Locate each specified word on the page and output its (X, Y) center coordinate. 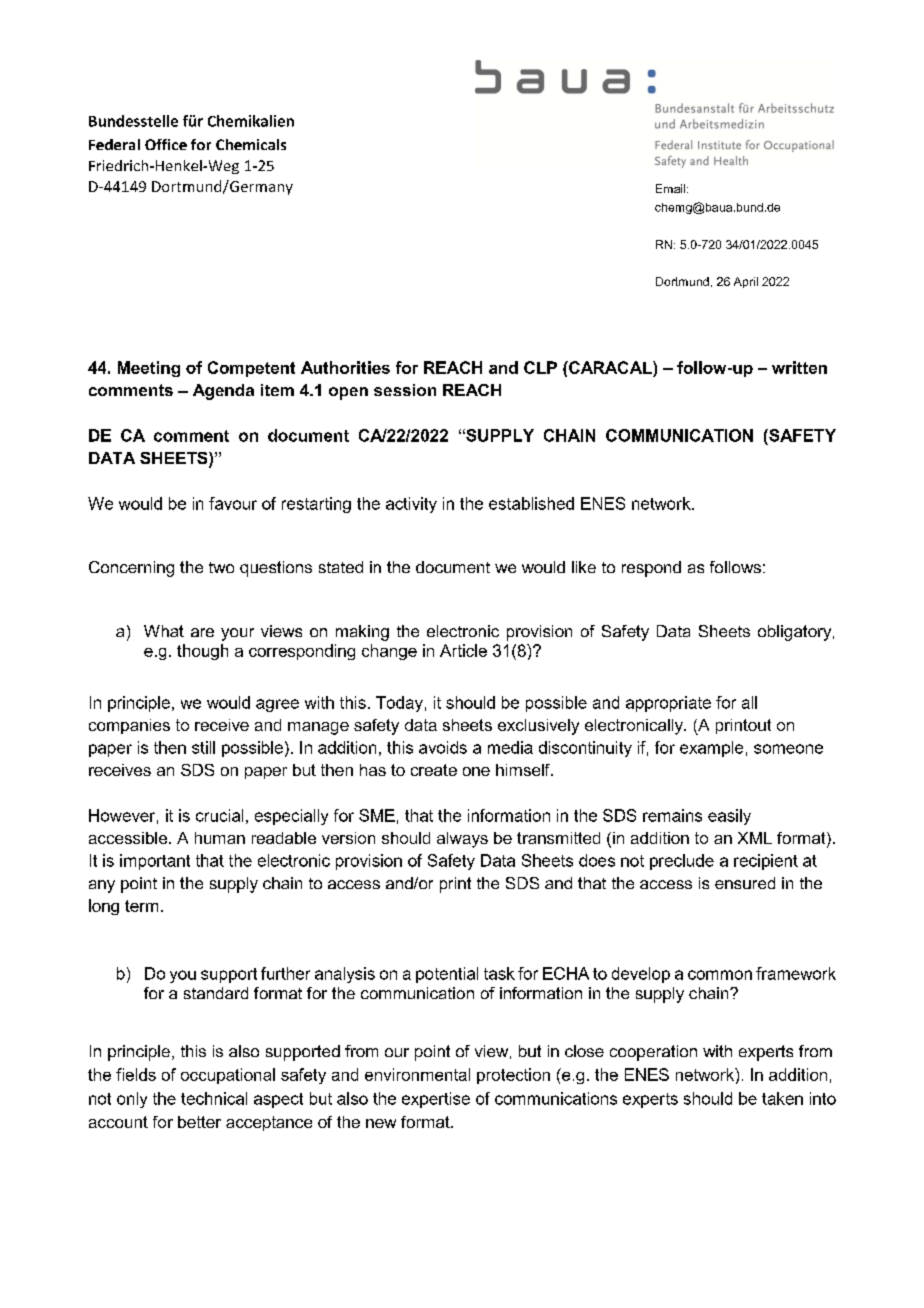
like (584, 567)
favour (233, 503)
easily (729, 817)
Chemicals (251, 144)
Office (166, 144)
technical (214, 1098)
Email (672, 188)
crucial (219, 815)
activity (411, 505)
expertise (436, 1100)
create (434, 770)
